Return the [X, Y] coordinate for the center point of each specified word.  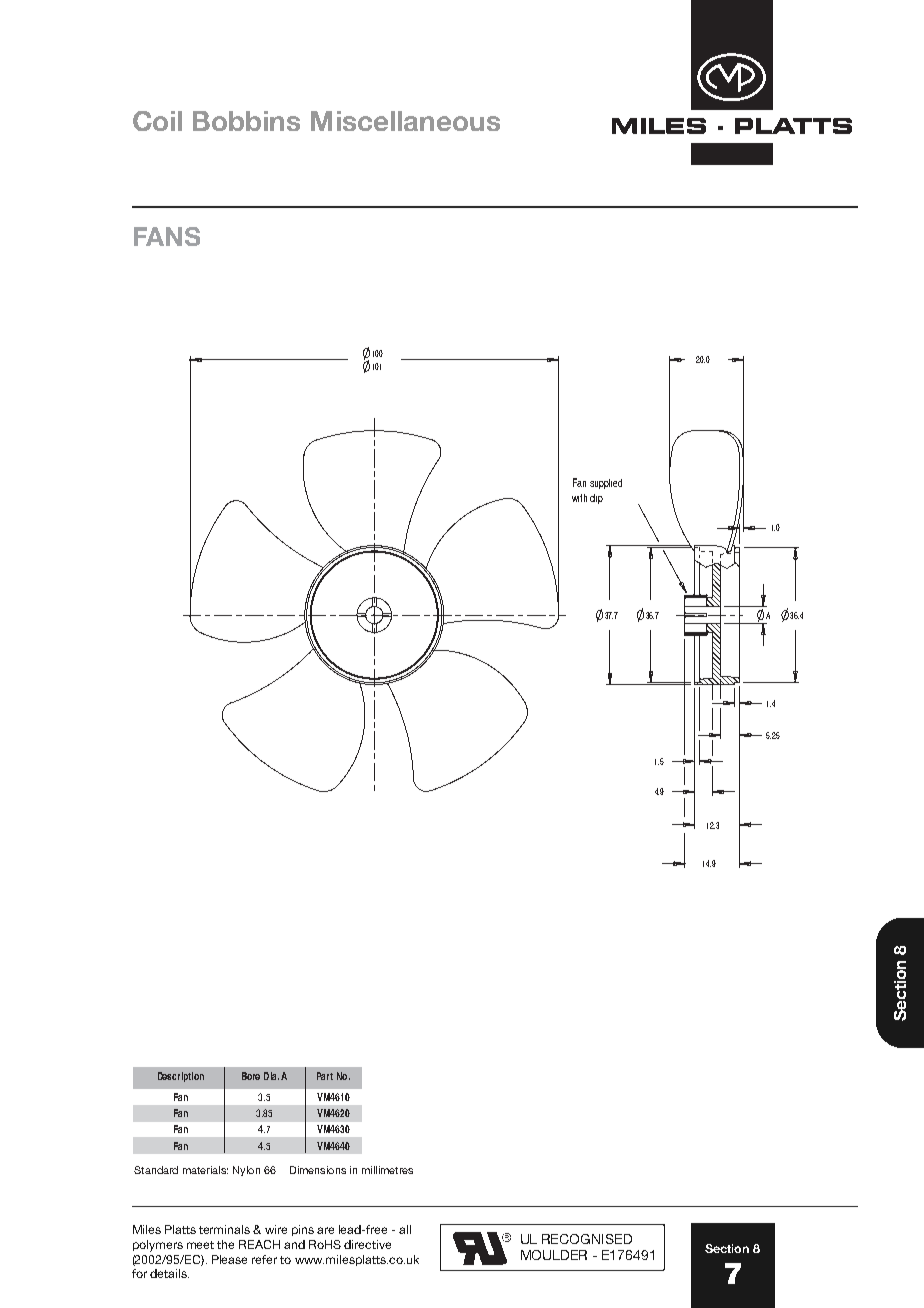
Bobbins [246, 121]
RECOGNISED [587, 1239]
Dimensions [318, 1170]
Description [181, 1077]
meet [200, 1245]
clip [596, 499]
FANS [167, 236]
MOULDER [554, 1255]
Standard [156, 1170]
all [405, 1229]
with [579, 498]
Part [325, 1076]
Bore [251, 1076]
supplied [606, 484]
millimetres [387, 1170]
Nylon [246, 1171]
